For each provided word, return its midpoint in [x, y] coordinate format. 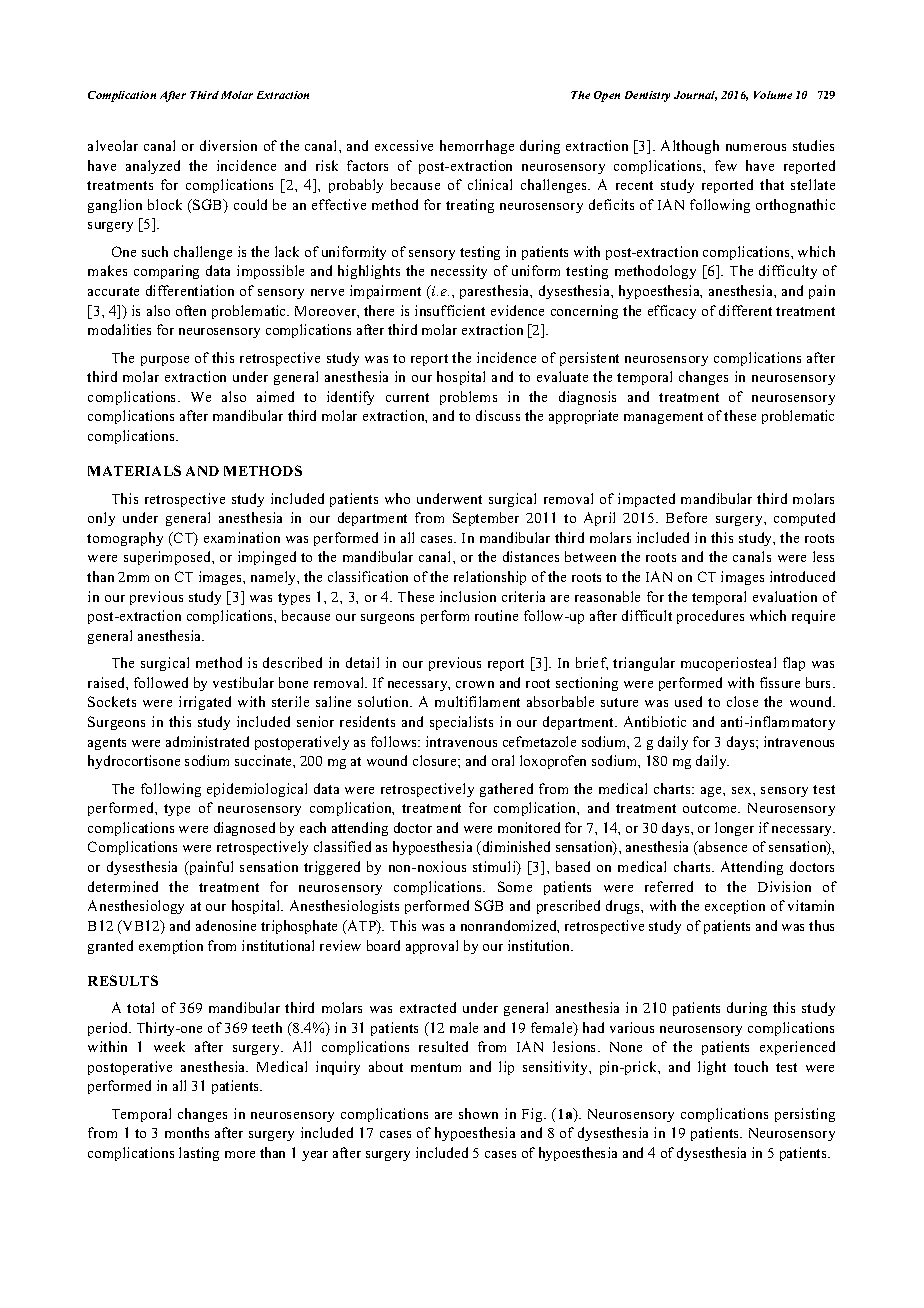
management [663, 418]
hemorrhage [477, 147]
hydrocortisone [134, 762]
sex [743, 790]
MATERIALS [134, 470]
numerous [756, 147]
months [187, 1132]
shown [478, 1113]
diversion [228, 145]
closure [436, 760]
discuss [498, 415]
